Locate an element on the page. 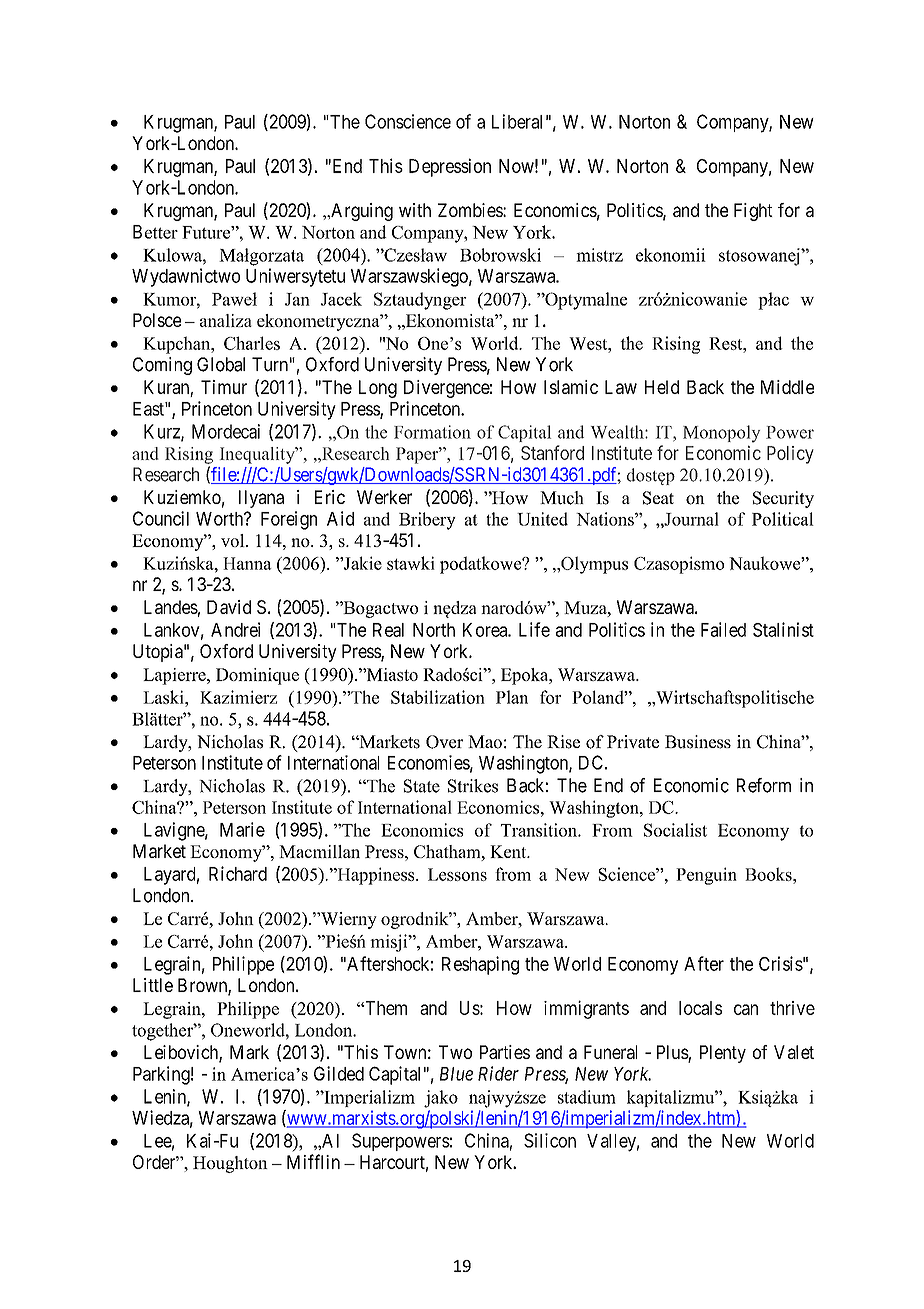 This image has width=924, height=1309. Liberal is located at coordinates (517, 121).
